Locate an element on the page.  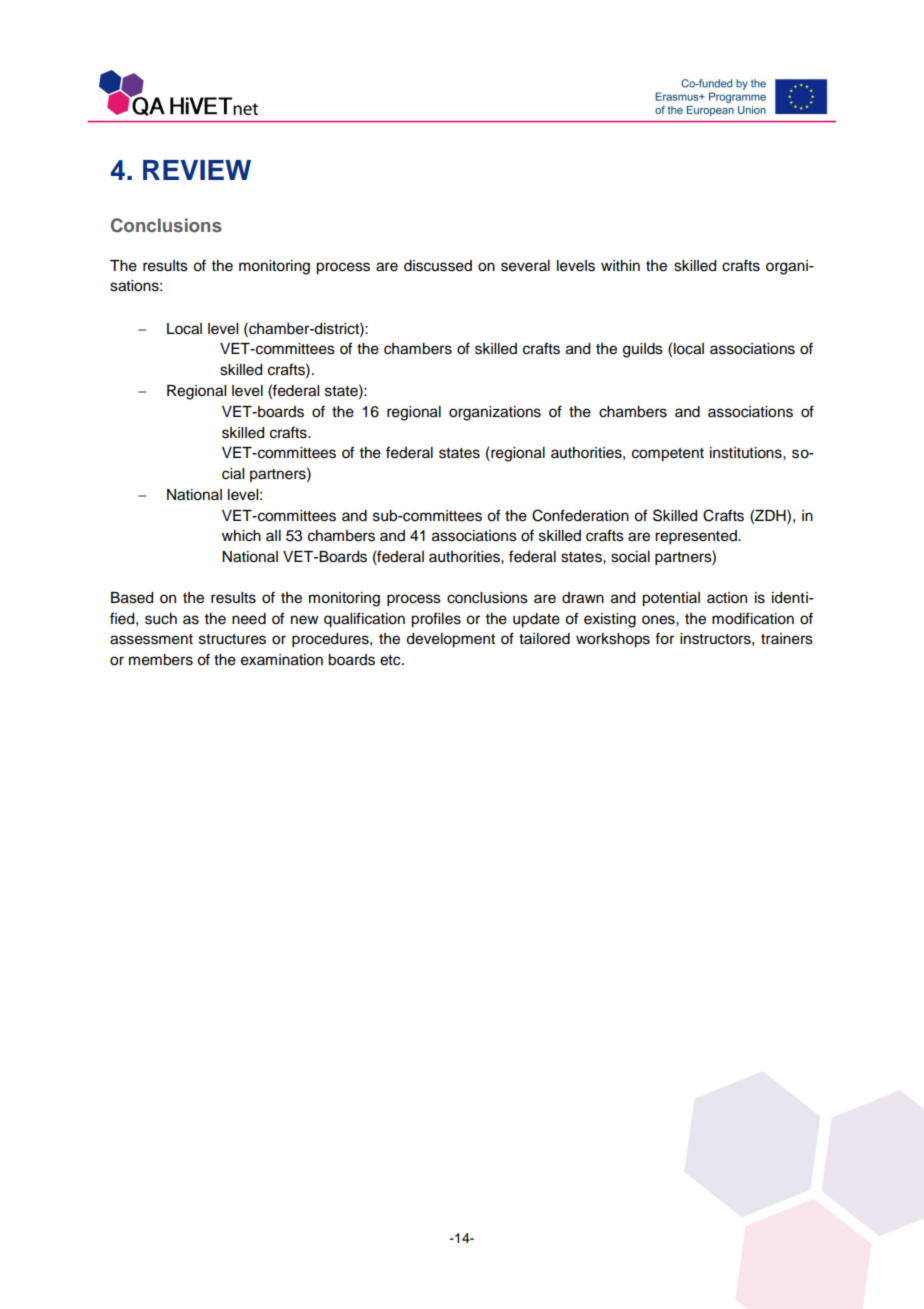
for is located at coordinates (664, 638).
